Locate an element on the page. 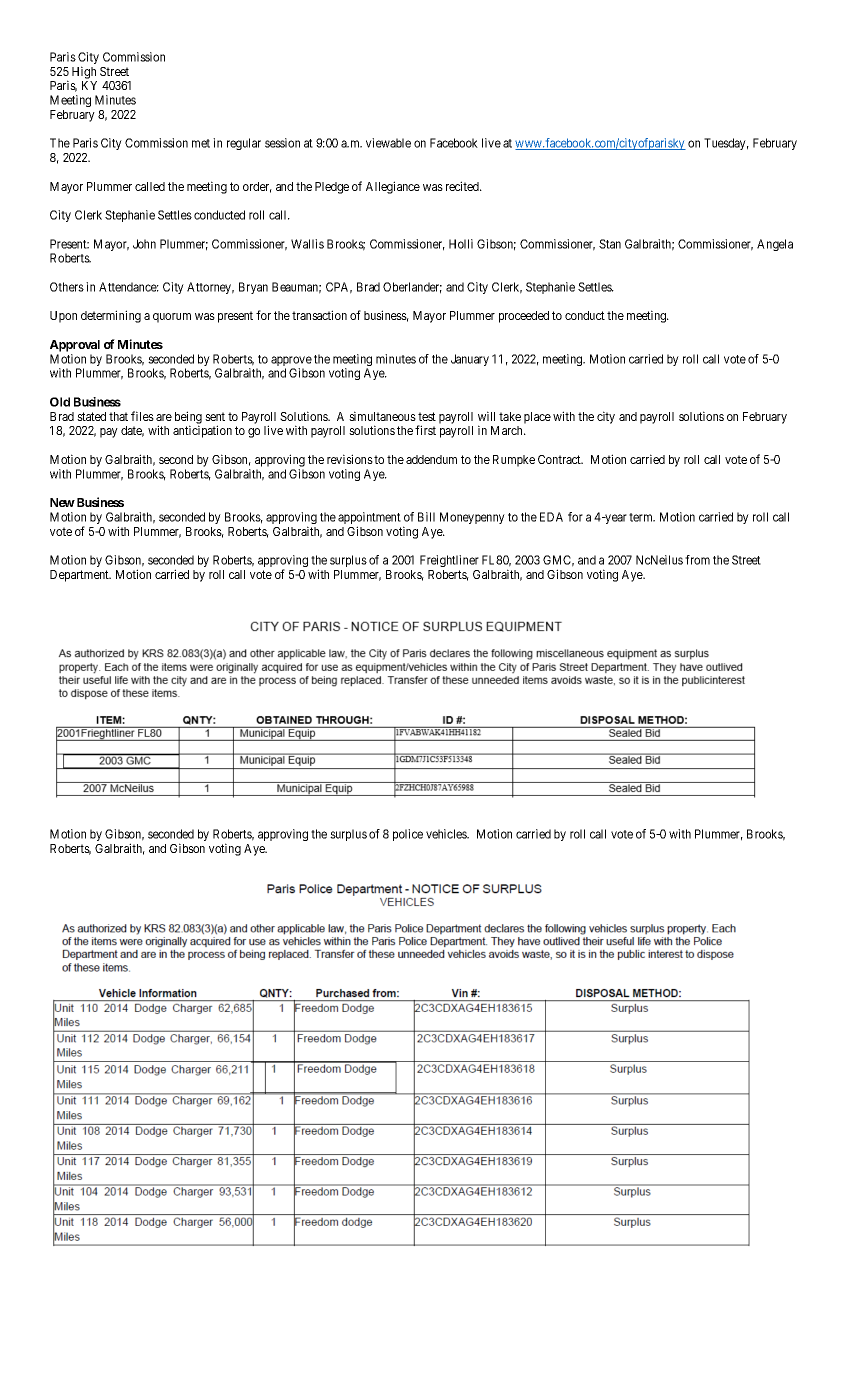 The width and height of the image is (849, 1400). EDA is located at coordinates (551, 517).
